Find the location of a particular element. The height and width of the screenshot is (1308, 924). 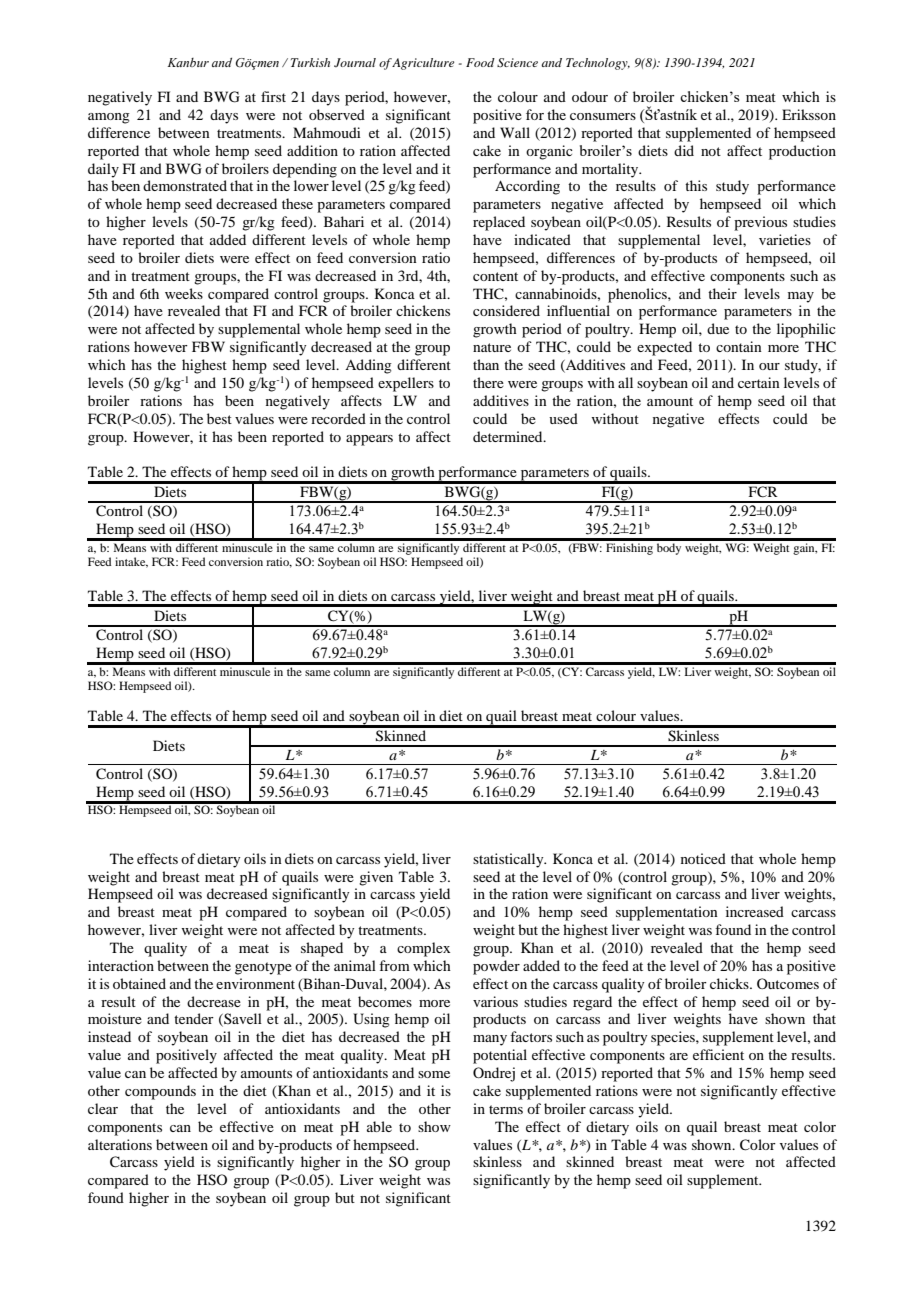

best is located at coordinates (219, 418).
